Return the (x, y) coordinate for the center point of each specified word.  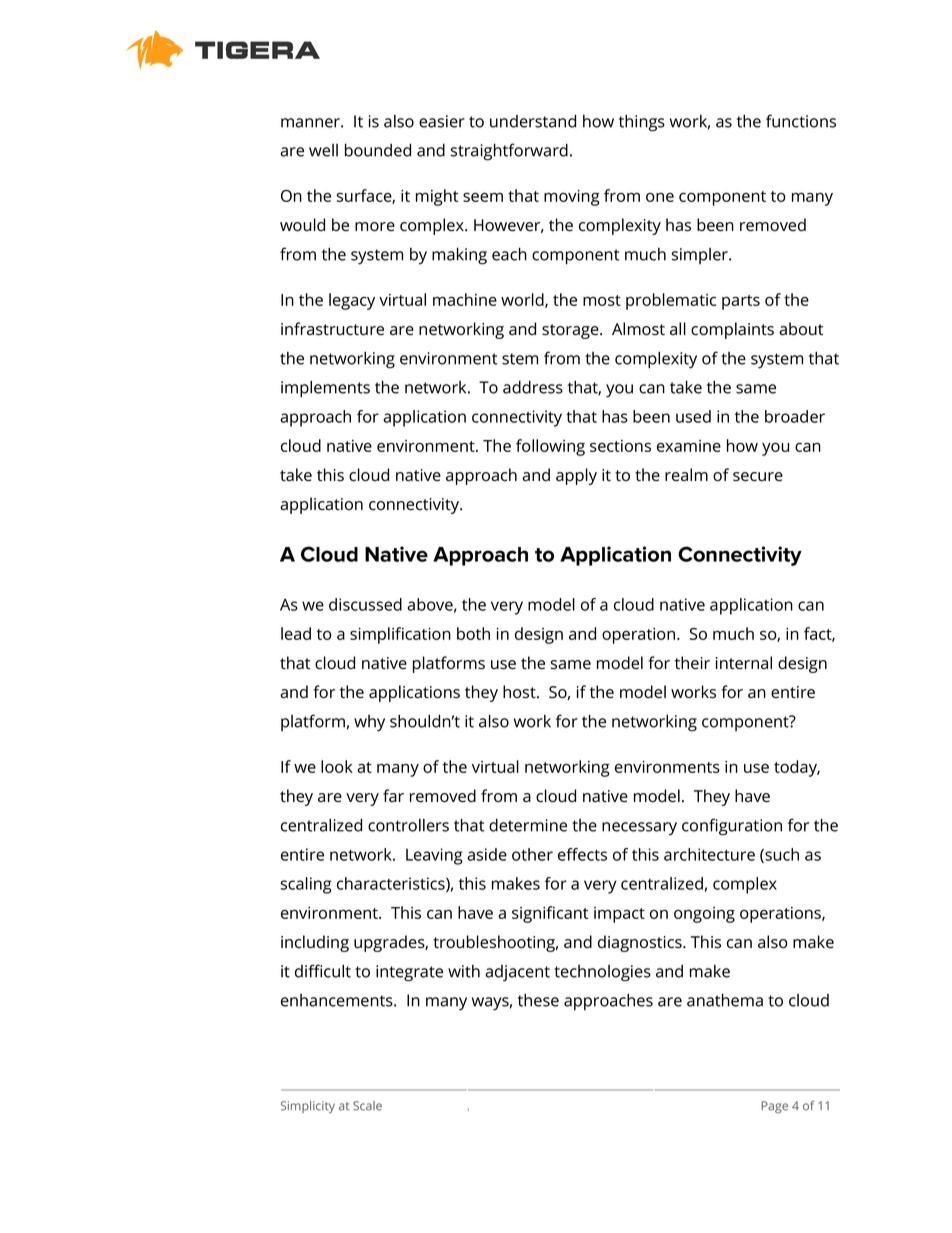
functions (801, 121)
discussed (365, 604)
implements (325, 389)
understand (533, 121)
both (473, 633)
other (532, 854)
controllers (408, 825)
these (538, 1000)
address (533, 387)
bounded (378, 150)
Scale (367, 1106)
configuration (732, 827)
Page (774, 1107)
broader (795, 416)
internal (744, 663)
